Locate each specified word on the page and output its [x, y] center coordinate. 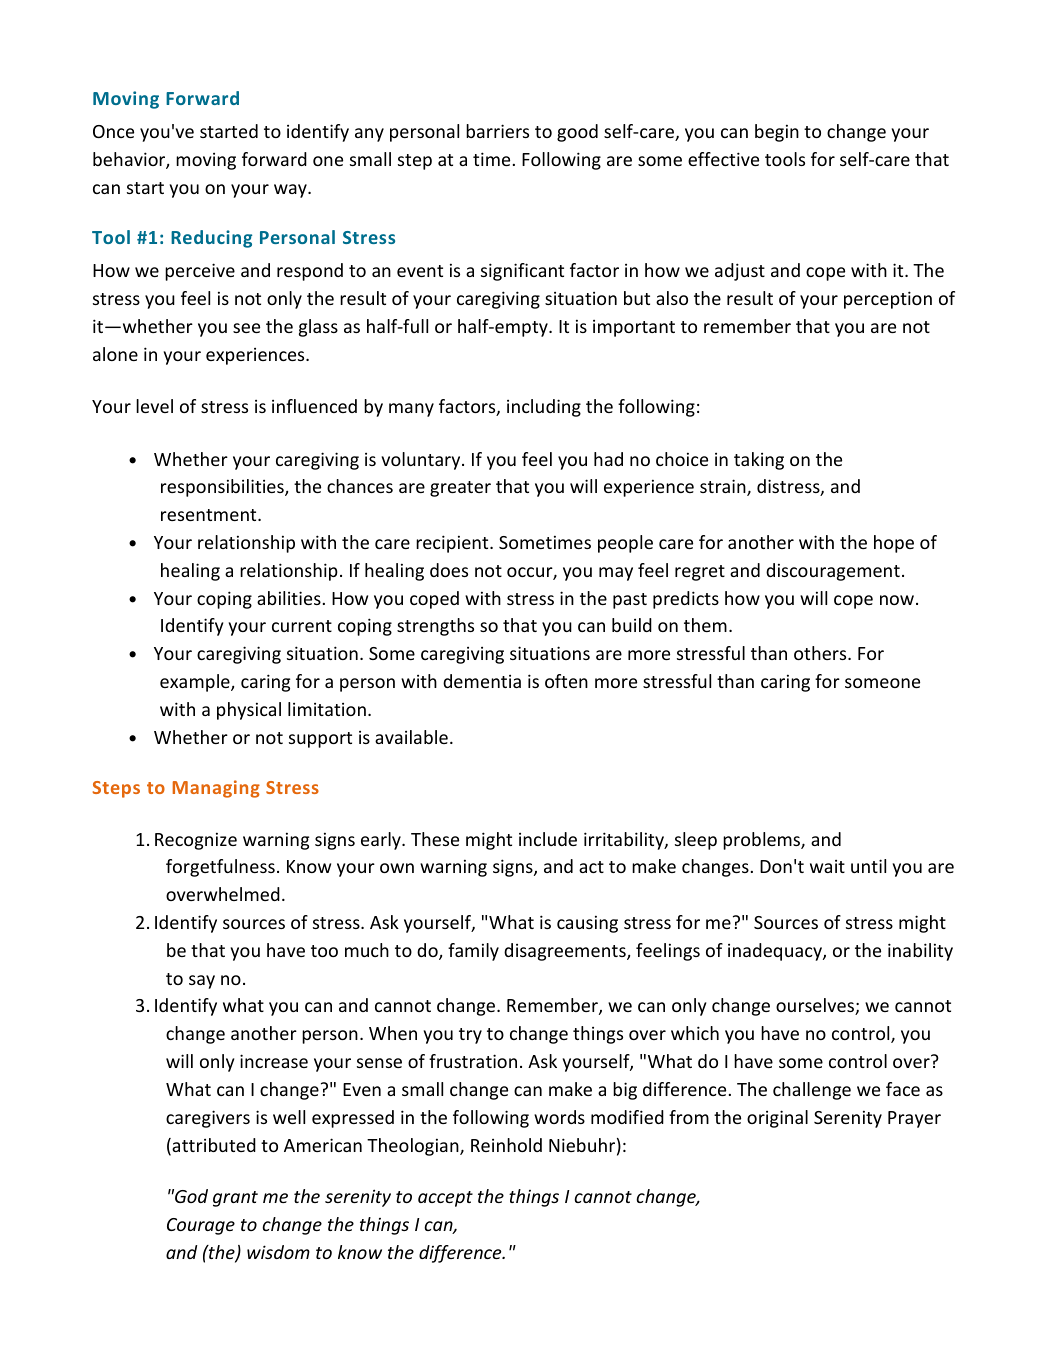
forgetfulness [220, 868]
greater [460, 489]
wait [827, 866]
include [548, 839]
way [291, 191]
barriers [497, 131]
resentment [210, 515]
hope [894, 544]
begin [777, 133]
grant [235, 1199]
